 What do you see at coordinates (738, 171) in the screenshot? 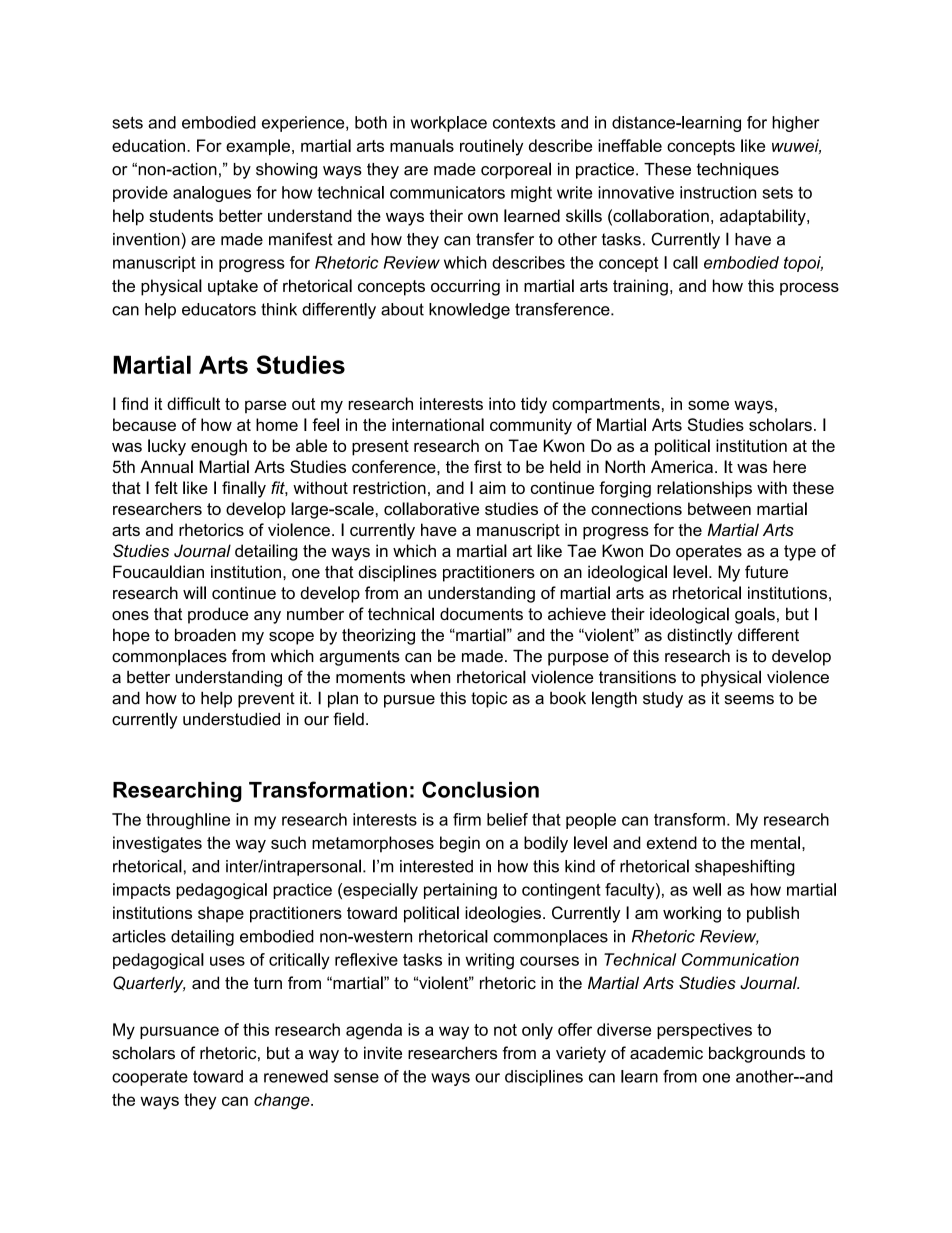
I see `techniques` at bounding box center [738, 171].
